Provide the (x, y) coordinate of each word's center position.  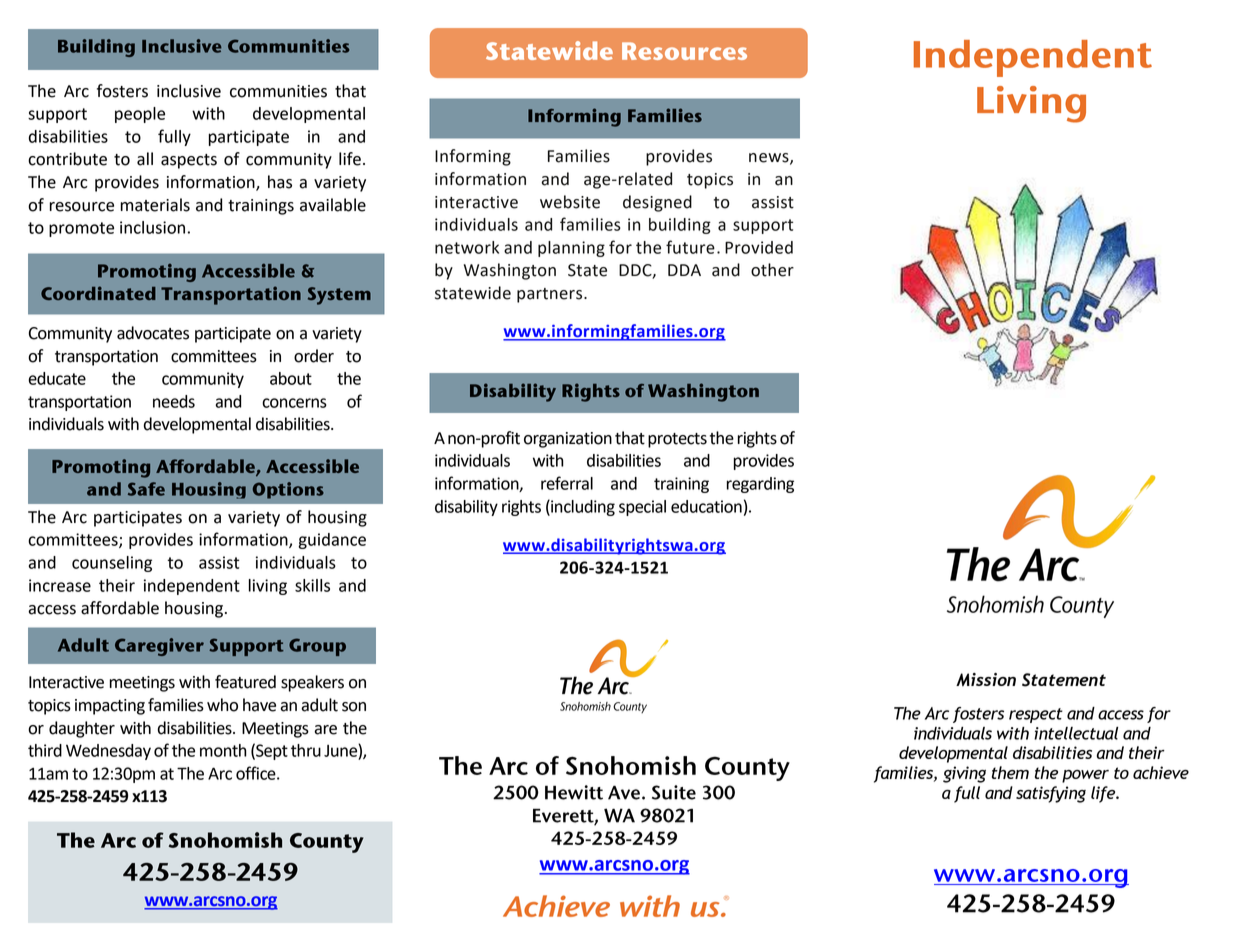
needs (174, 401)
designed (657, 203)
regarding (760, 485)
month (223, 750)
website (570, 202)
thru (306, 750)
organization (568, 440)
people (140, 115)
